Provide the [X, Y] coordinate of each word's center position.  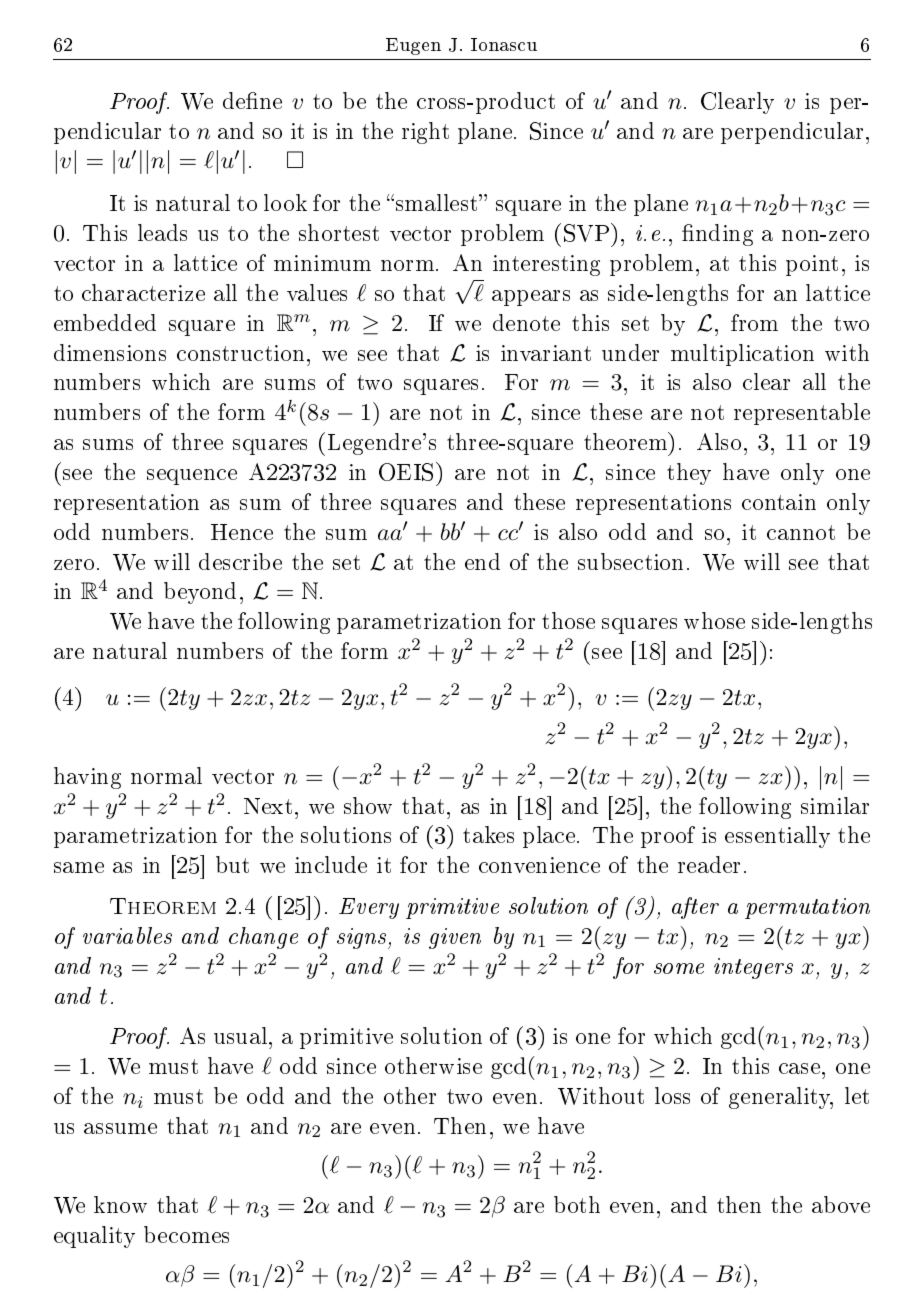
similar [835, 805]
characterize [143, 292]
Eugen [413, 46]
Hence [242, 532]
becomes [186, 1234]
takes [488, 834]
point [812, 265]
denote [526, 322]
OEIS [406, 472]
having [87, 778]
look [285, 202]
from [754, 322]
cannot [801, 532]
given [455, 938]
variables [127, 935]
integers [753, 968]
